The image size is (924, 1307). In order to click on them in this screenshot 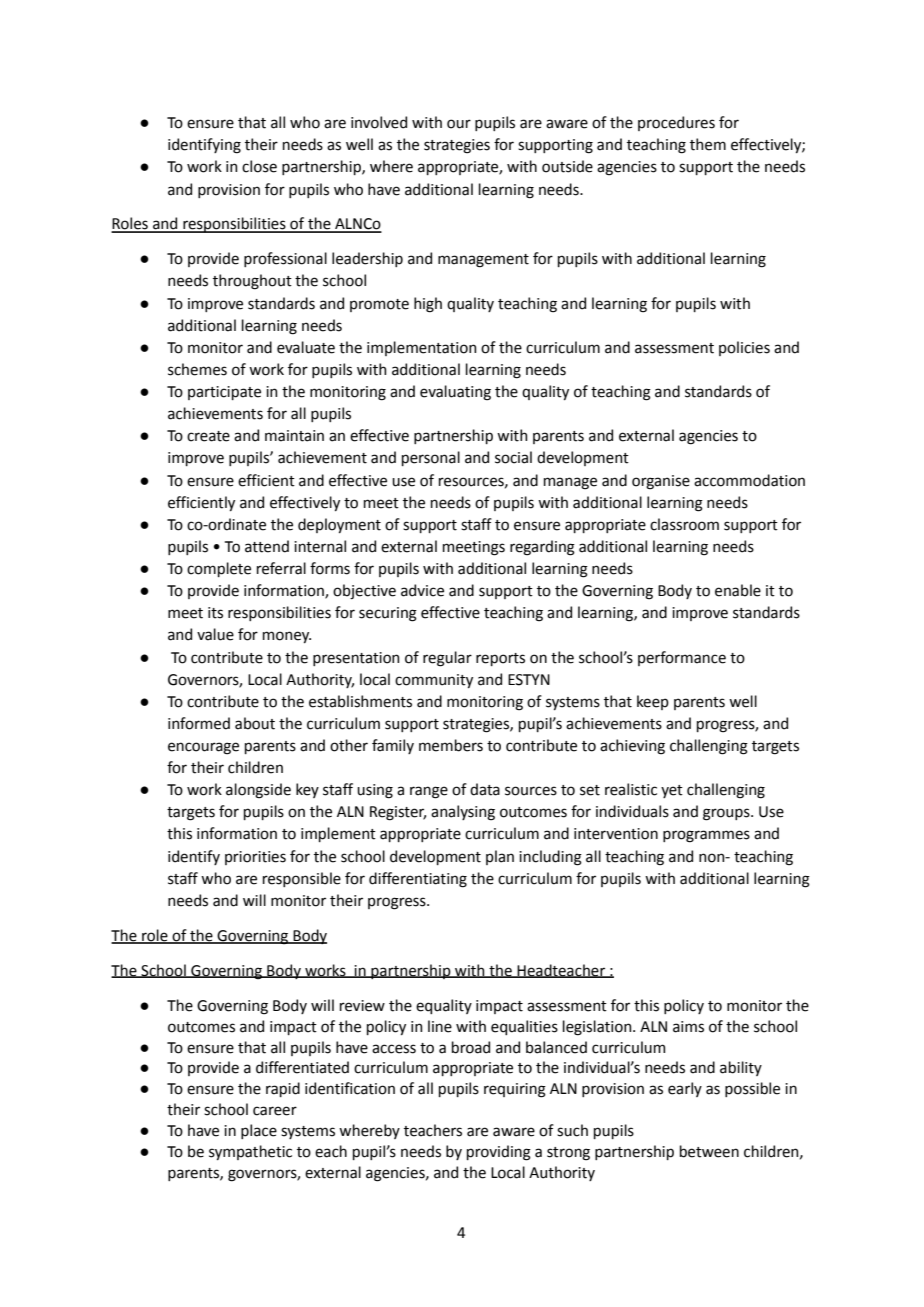, I will do `click(708, 144)`.
